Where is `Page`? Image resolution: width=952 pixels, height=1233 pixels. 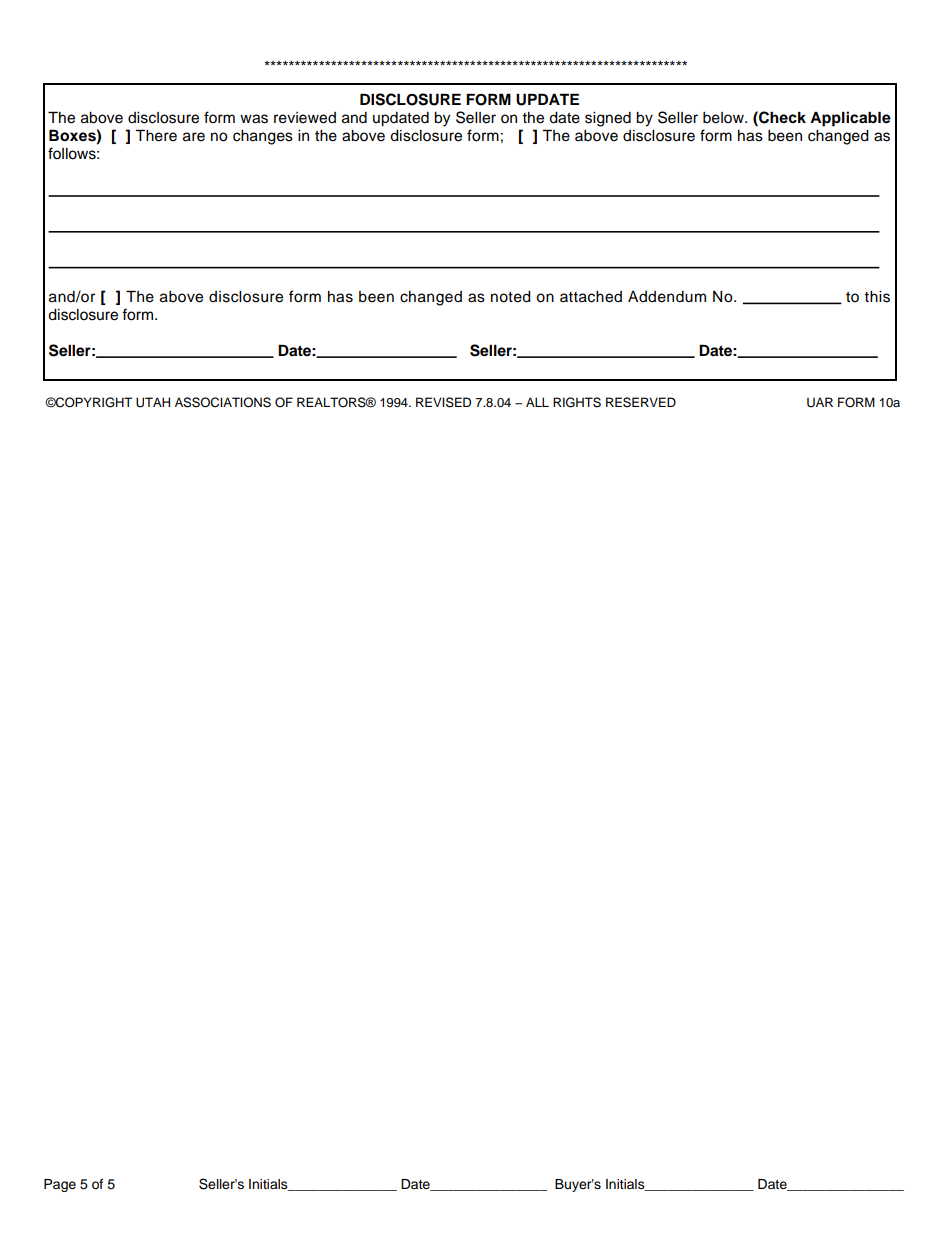 Page is located at coordinates (60, 1185).
